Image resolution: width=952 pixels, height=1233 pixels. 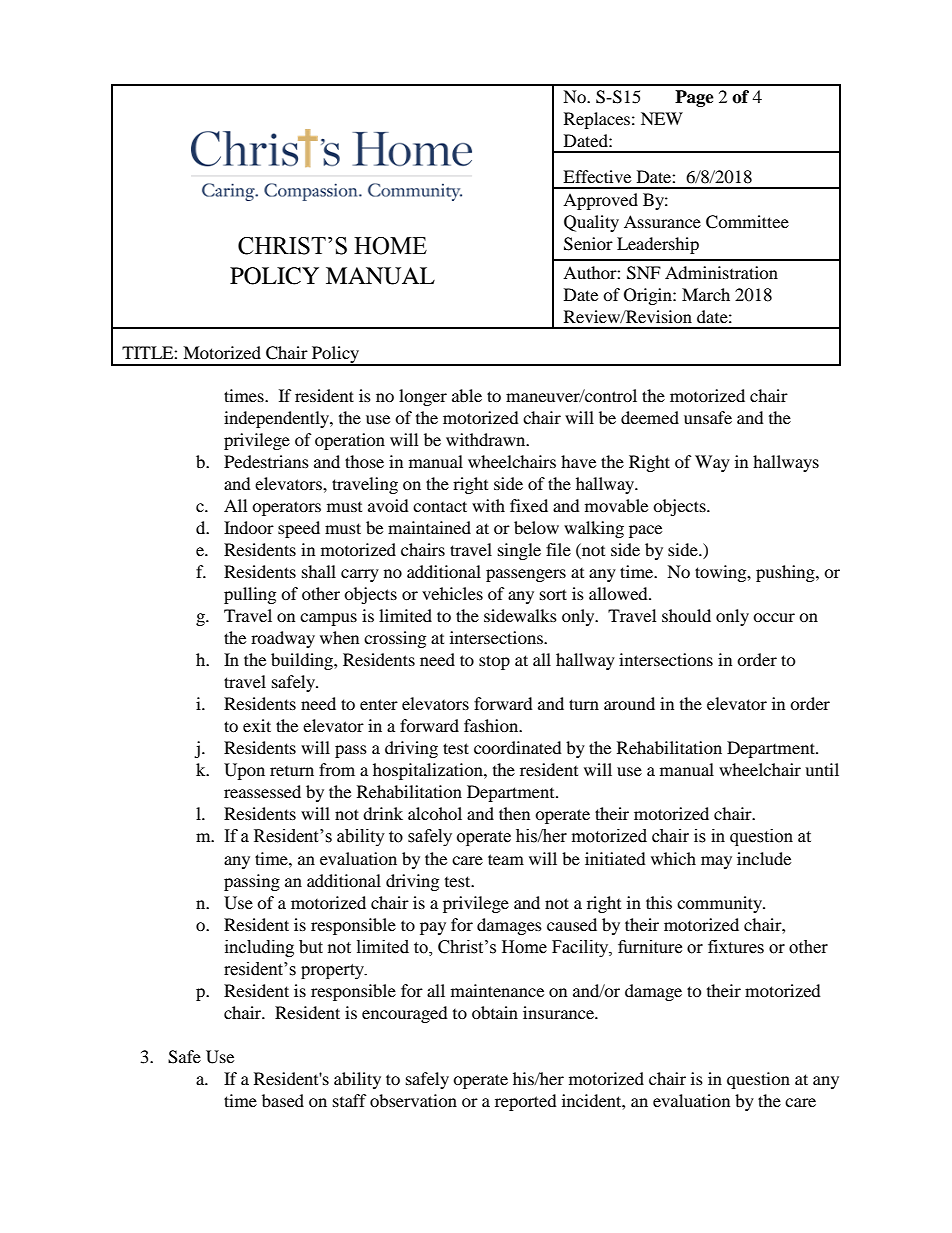 What do you see at coordinates (526, 1102) in the screenshot?
I see `reported` at bounding box center [526, 1102].
